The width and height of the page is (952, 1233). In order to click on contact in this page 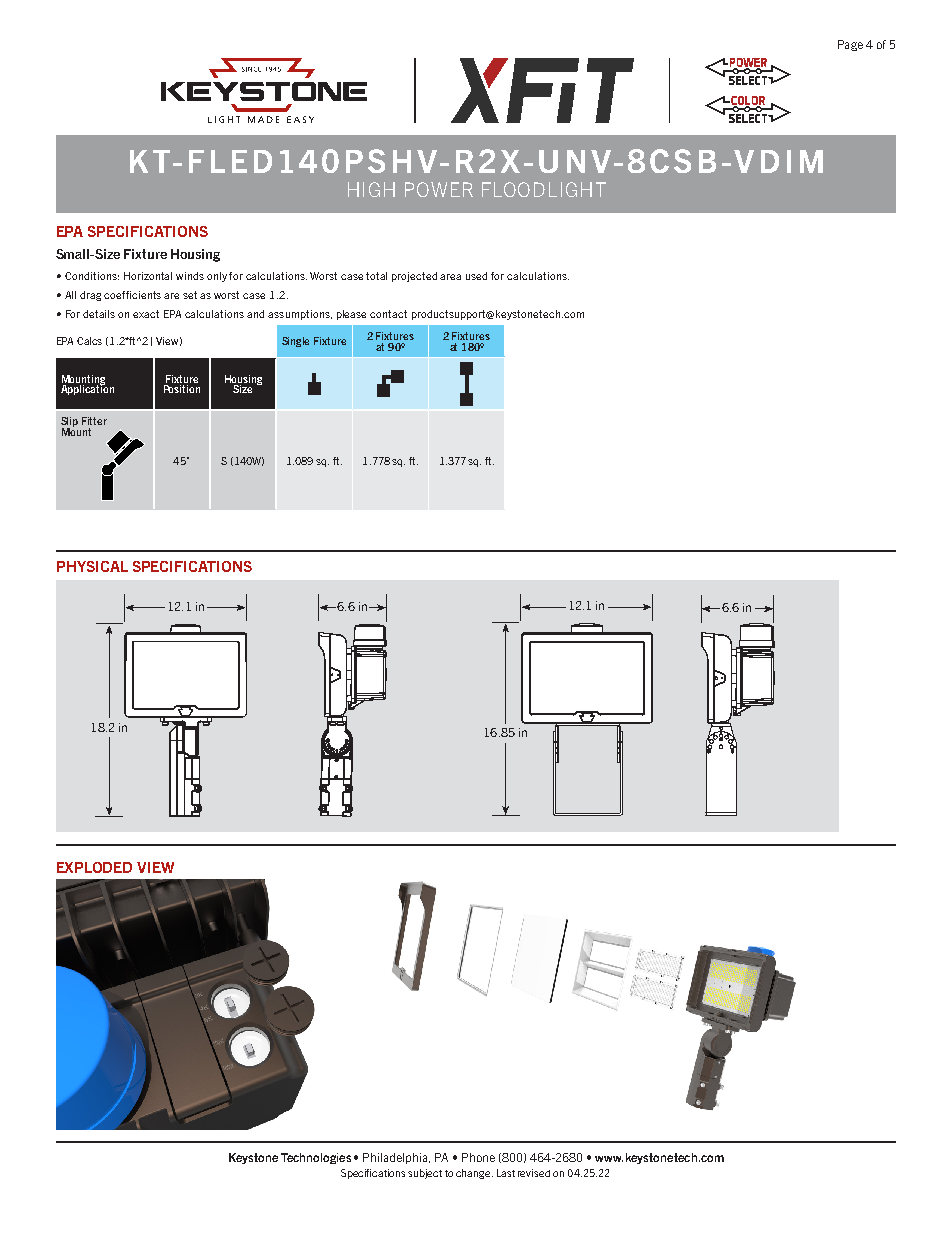, I will do `click(388, 314)`.
